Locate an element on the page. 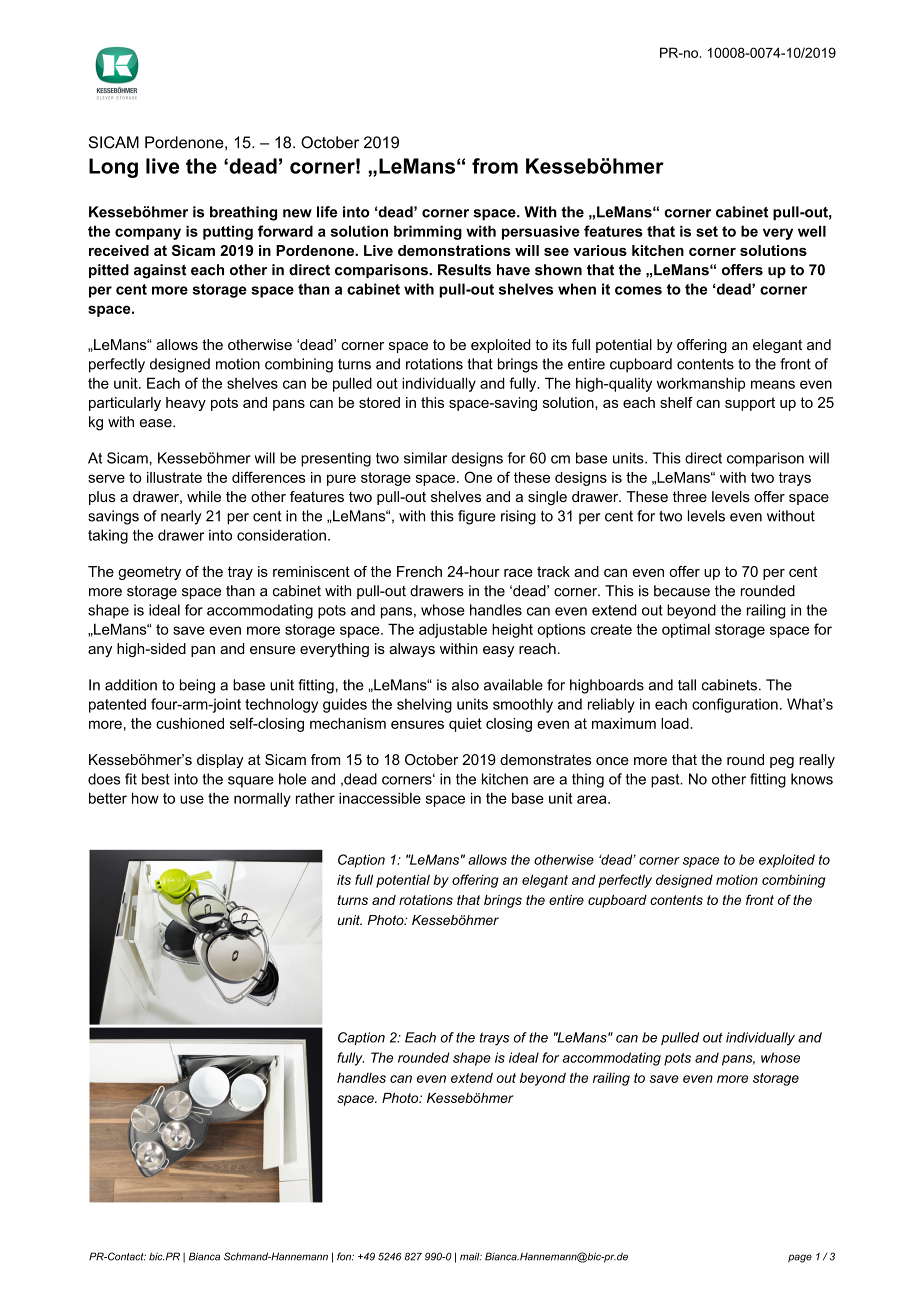 This image has height=1308, width=924. inaccessible is located at coordinates (380, 798).
